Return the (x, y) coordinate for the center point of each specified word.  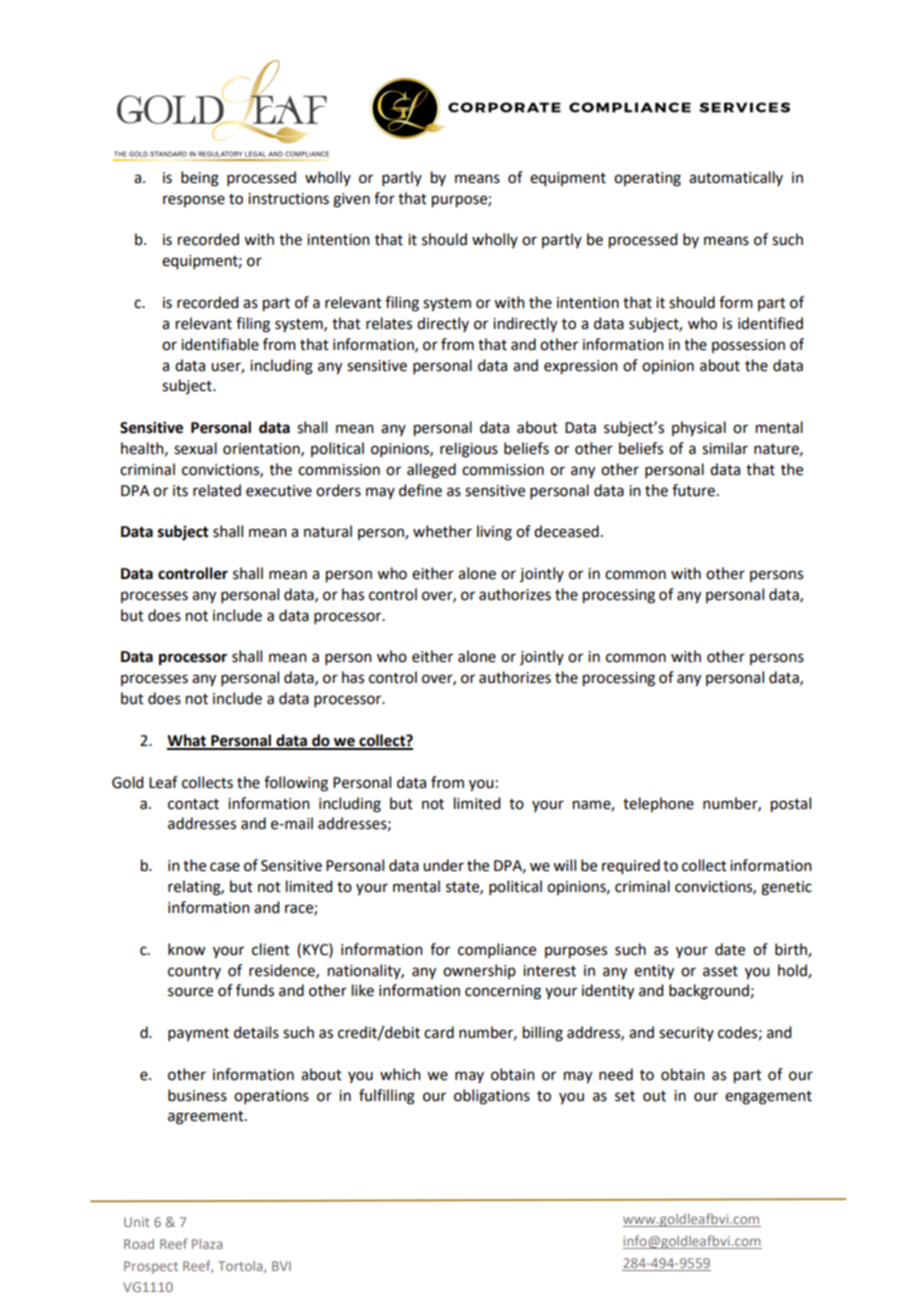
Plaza (207, 1244)
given (351, 200)
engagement (768, 1098)
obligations (492, 1097)
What (188, 741)
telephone (658, 804)
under (443, 865)
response (194, 201)
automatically (736, 178)
